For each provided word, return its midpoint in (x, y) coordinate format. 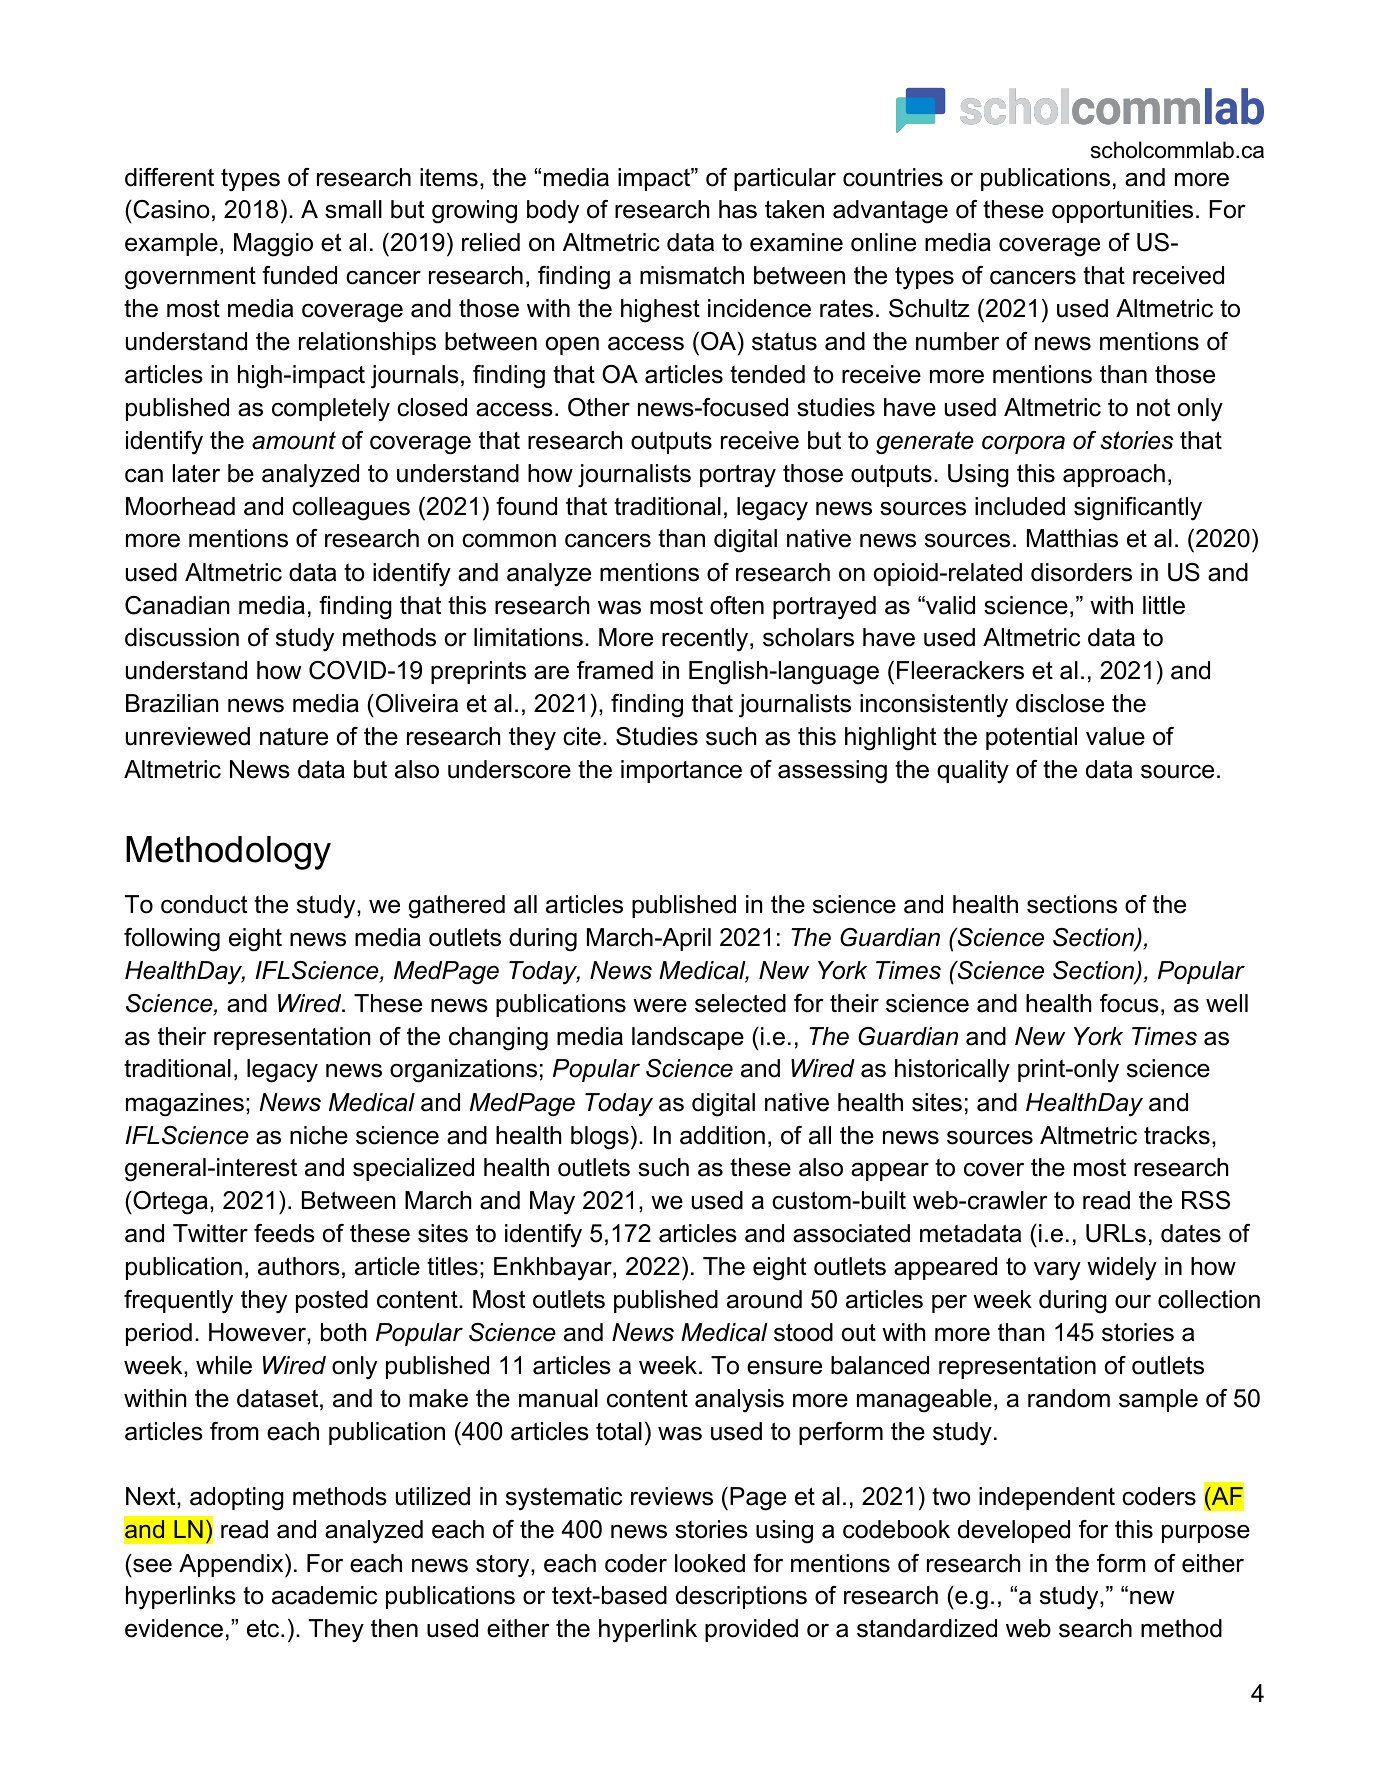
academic (324, 1595)
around (764, 1299)
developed (1014, 1531)
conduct (204, 904)
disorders (1081, 572)
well (1227, 1003)
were (660, 1005)
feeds (284, 1233)
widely (1122, 1269)
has (738, 209)
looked (710, 1563)
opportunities (1122, 211)
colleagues (351, 509)
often (737, 605)
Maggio (273, 245)
